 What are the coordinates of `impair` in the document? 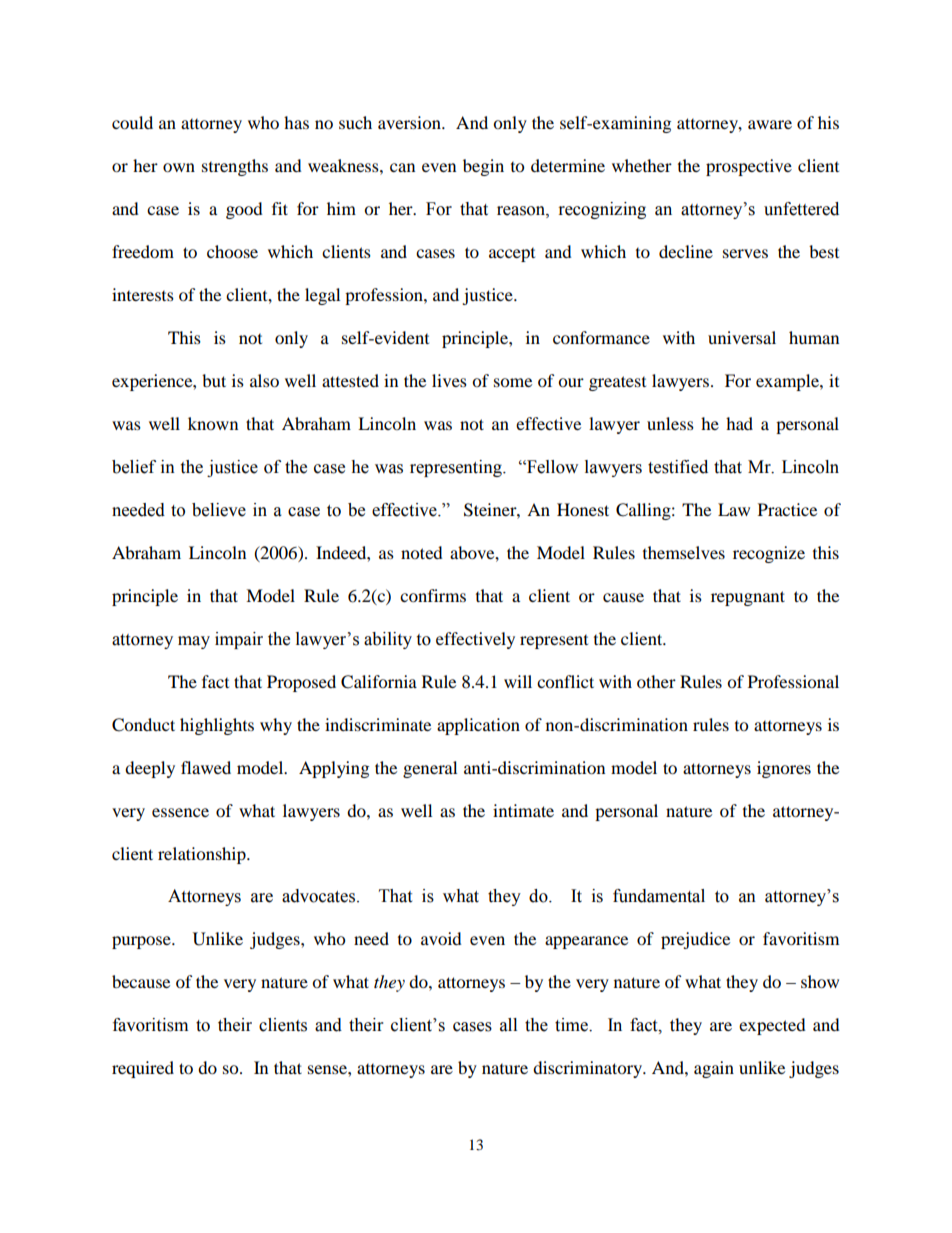 It's located at (239, 640).
